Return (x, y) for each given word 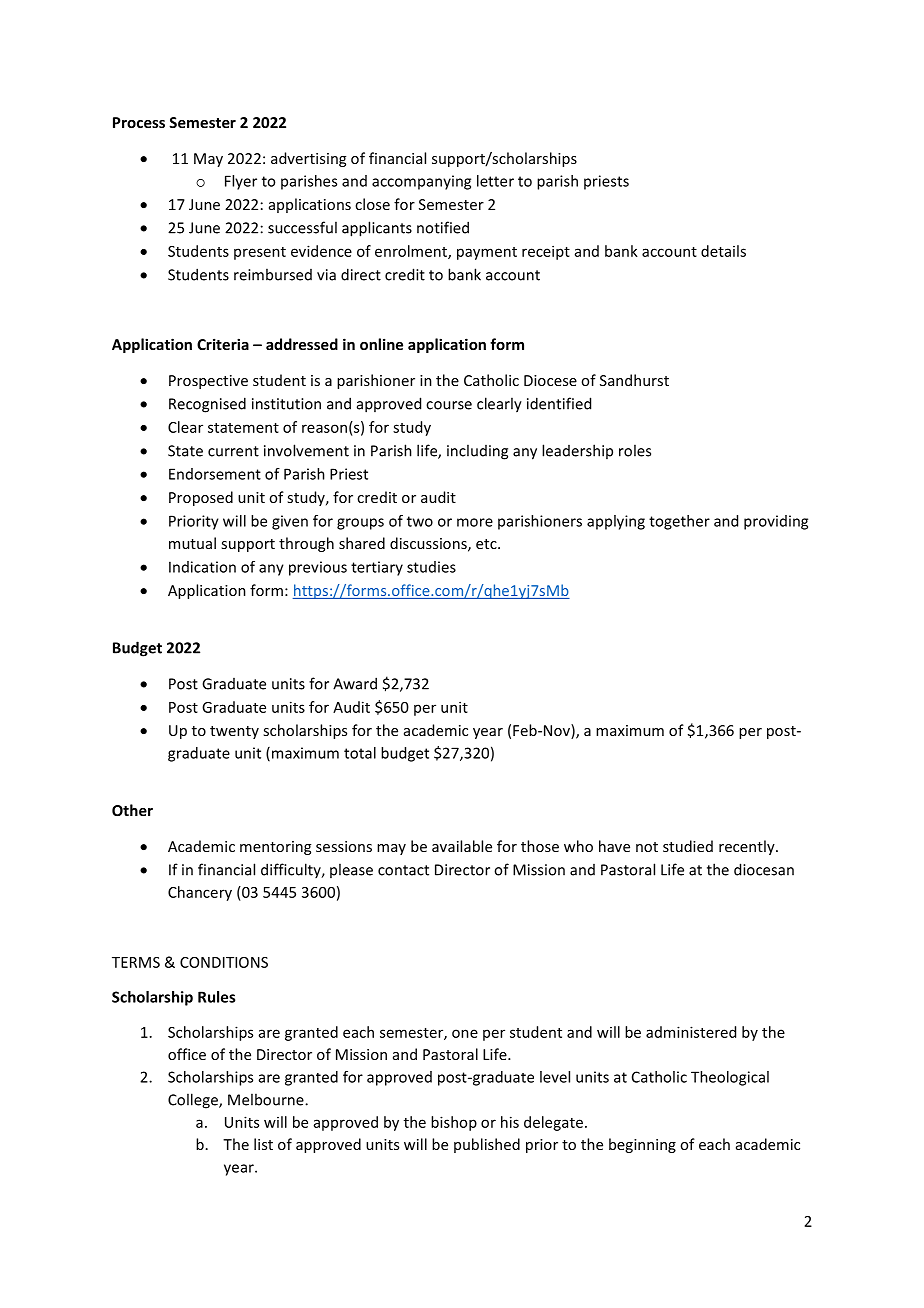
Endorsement (215, 474)
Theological (730, 1078)
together (679, 522)
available (462, 846)
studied (688, 846)
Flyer (241, 182)
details (723, 251)
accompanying (421, 182)
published (487, 1145)
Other (132, 810)
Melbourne (267, 1099)
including (477, 452)
